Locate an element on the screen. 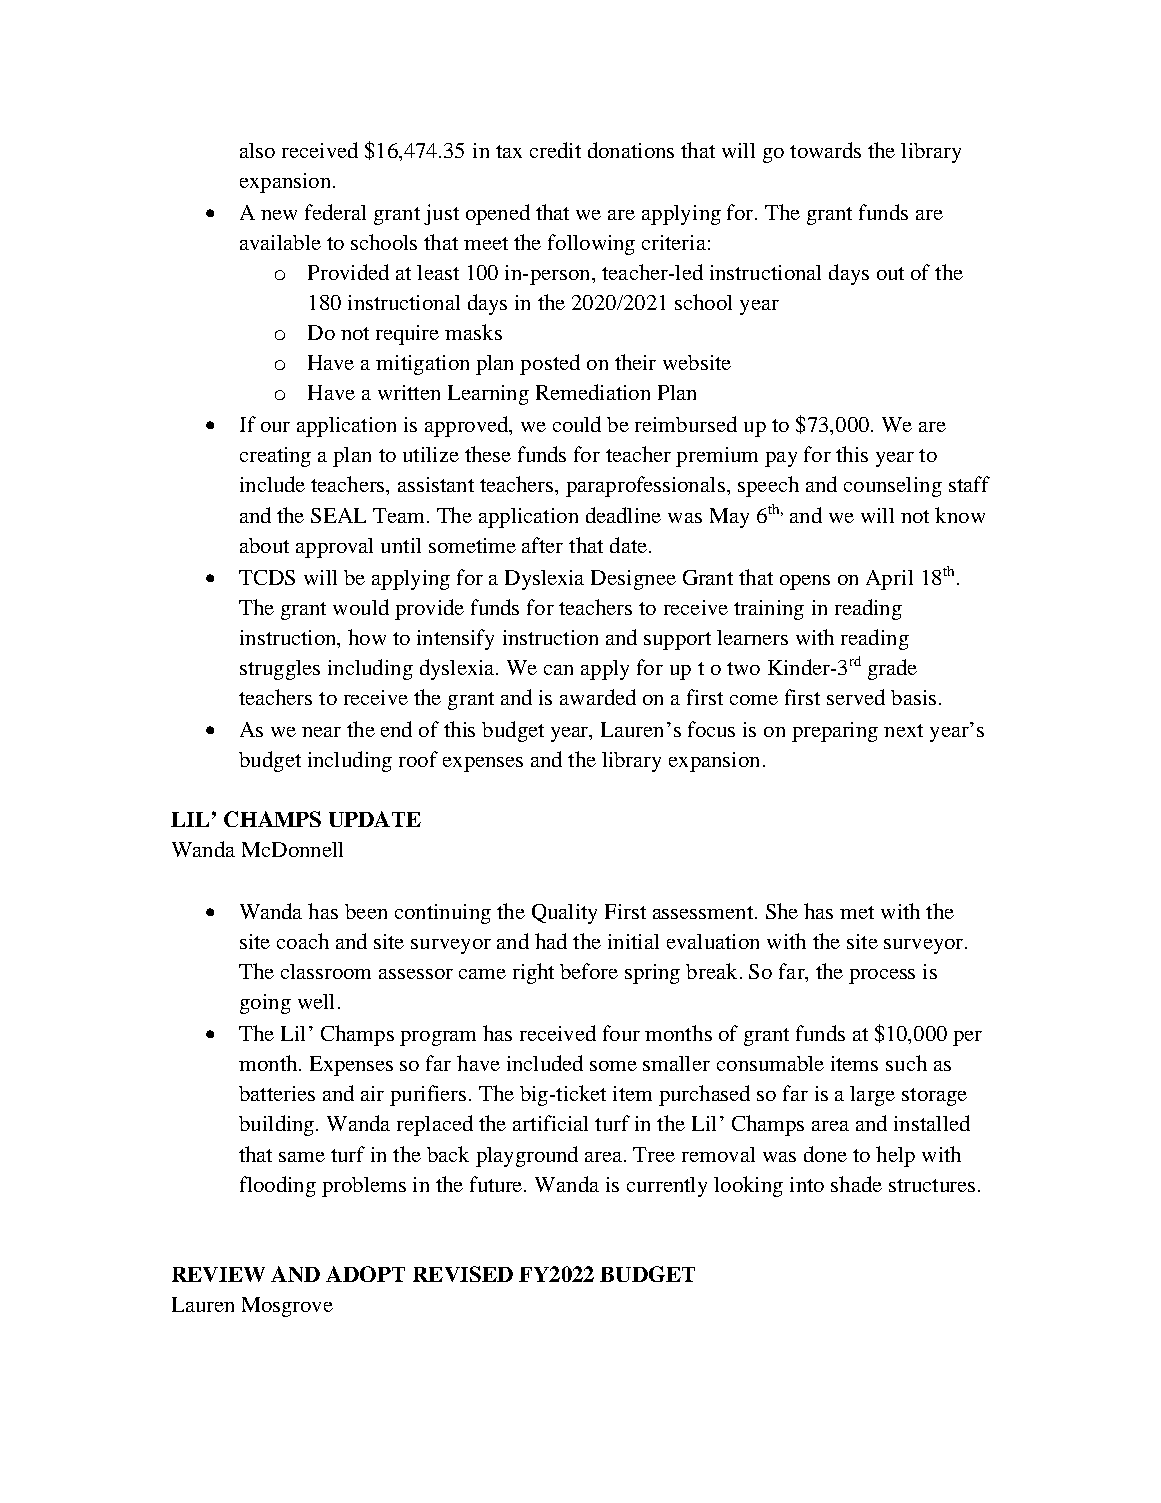 The height and width of the screenshot is (1503, 1161). currently is located at coordinates (667, 1187).
